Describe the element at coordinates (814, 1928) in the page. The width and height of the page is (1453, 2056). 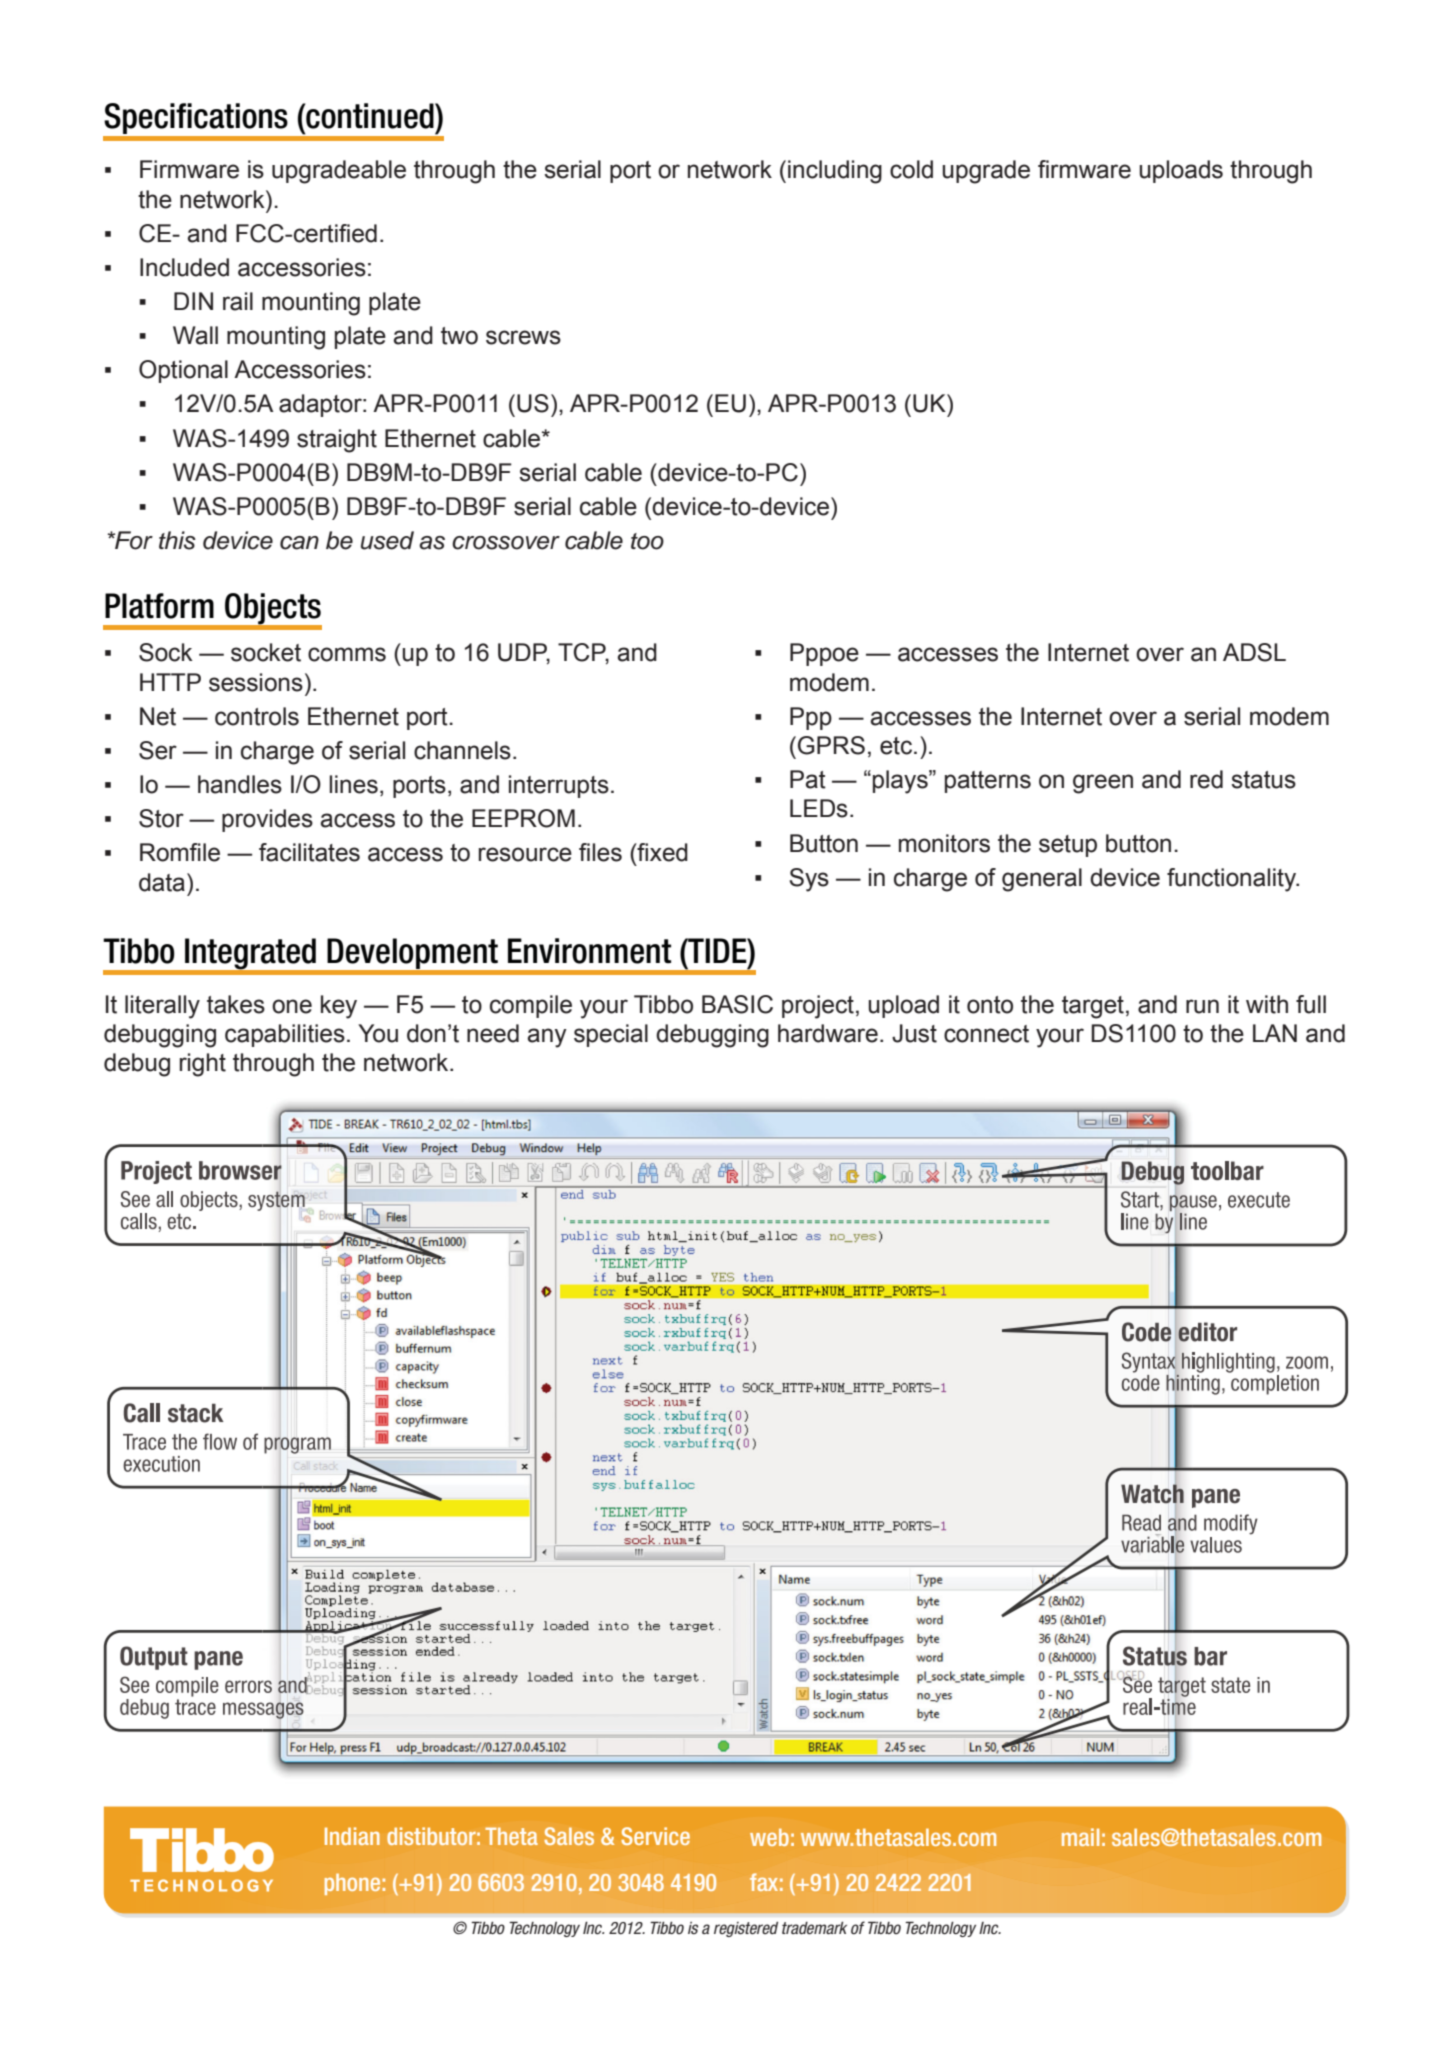
I see `trademark` at that location.
